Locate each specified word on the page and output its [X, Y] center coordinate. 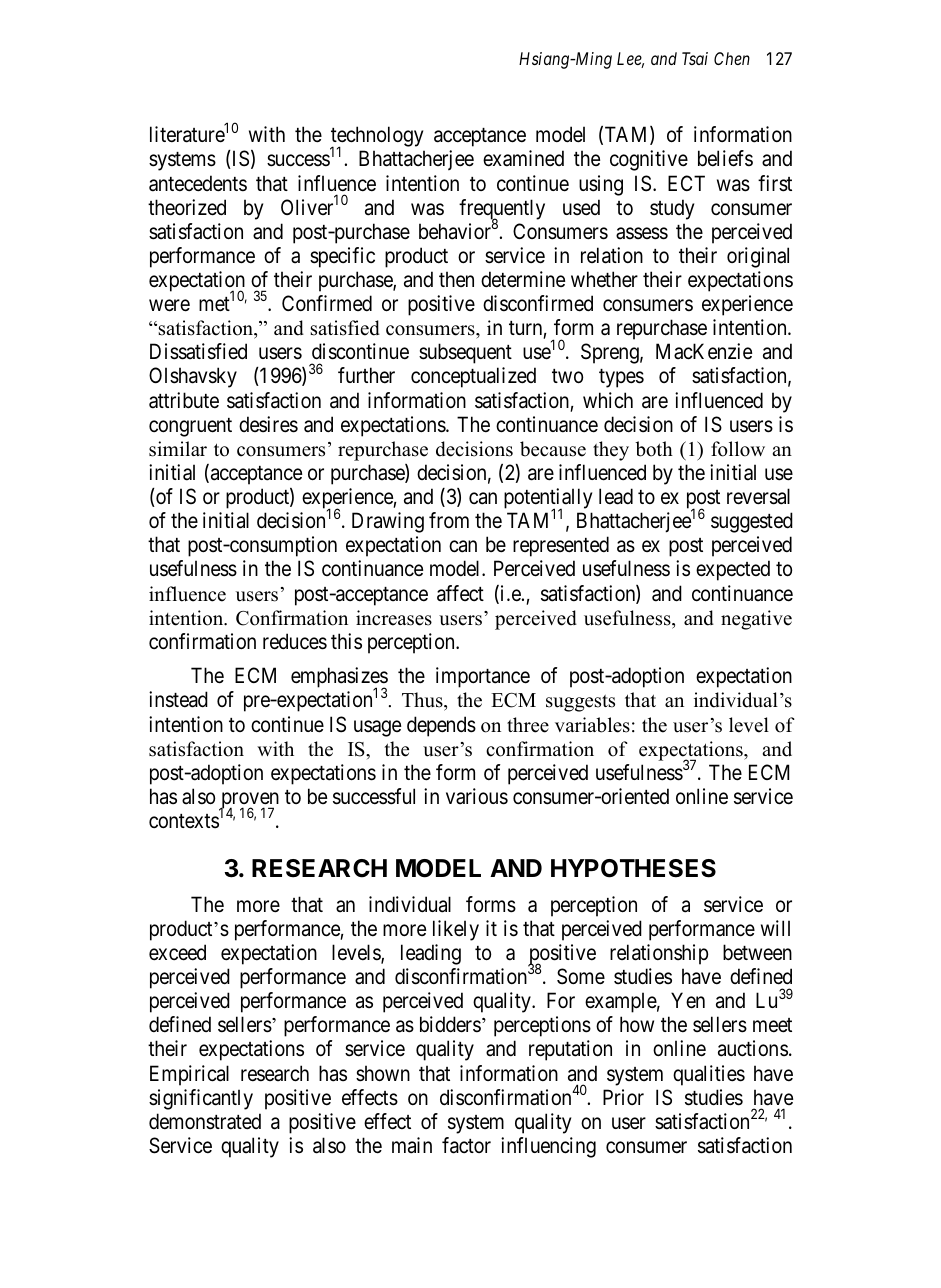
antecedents [198, 183]
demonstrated [205, 1121]
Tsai [695, 58]
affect [460, 593]
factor [466, 1145]
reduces [295, 641]
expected [733, 570]
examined [523, 158]
